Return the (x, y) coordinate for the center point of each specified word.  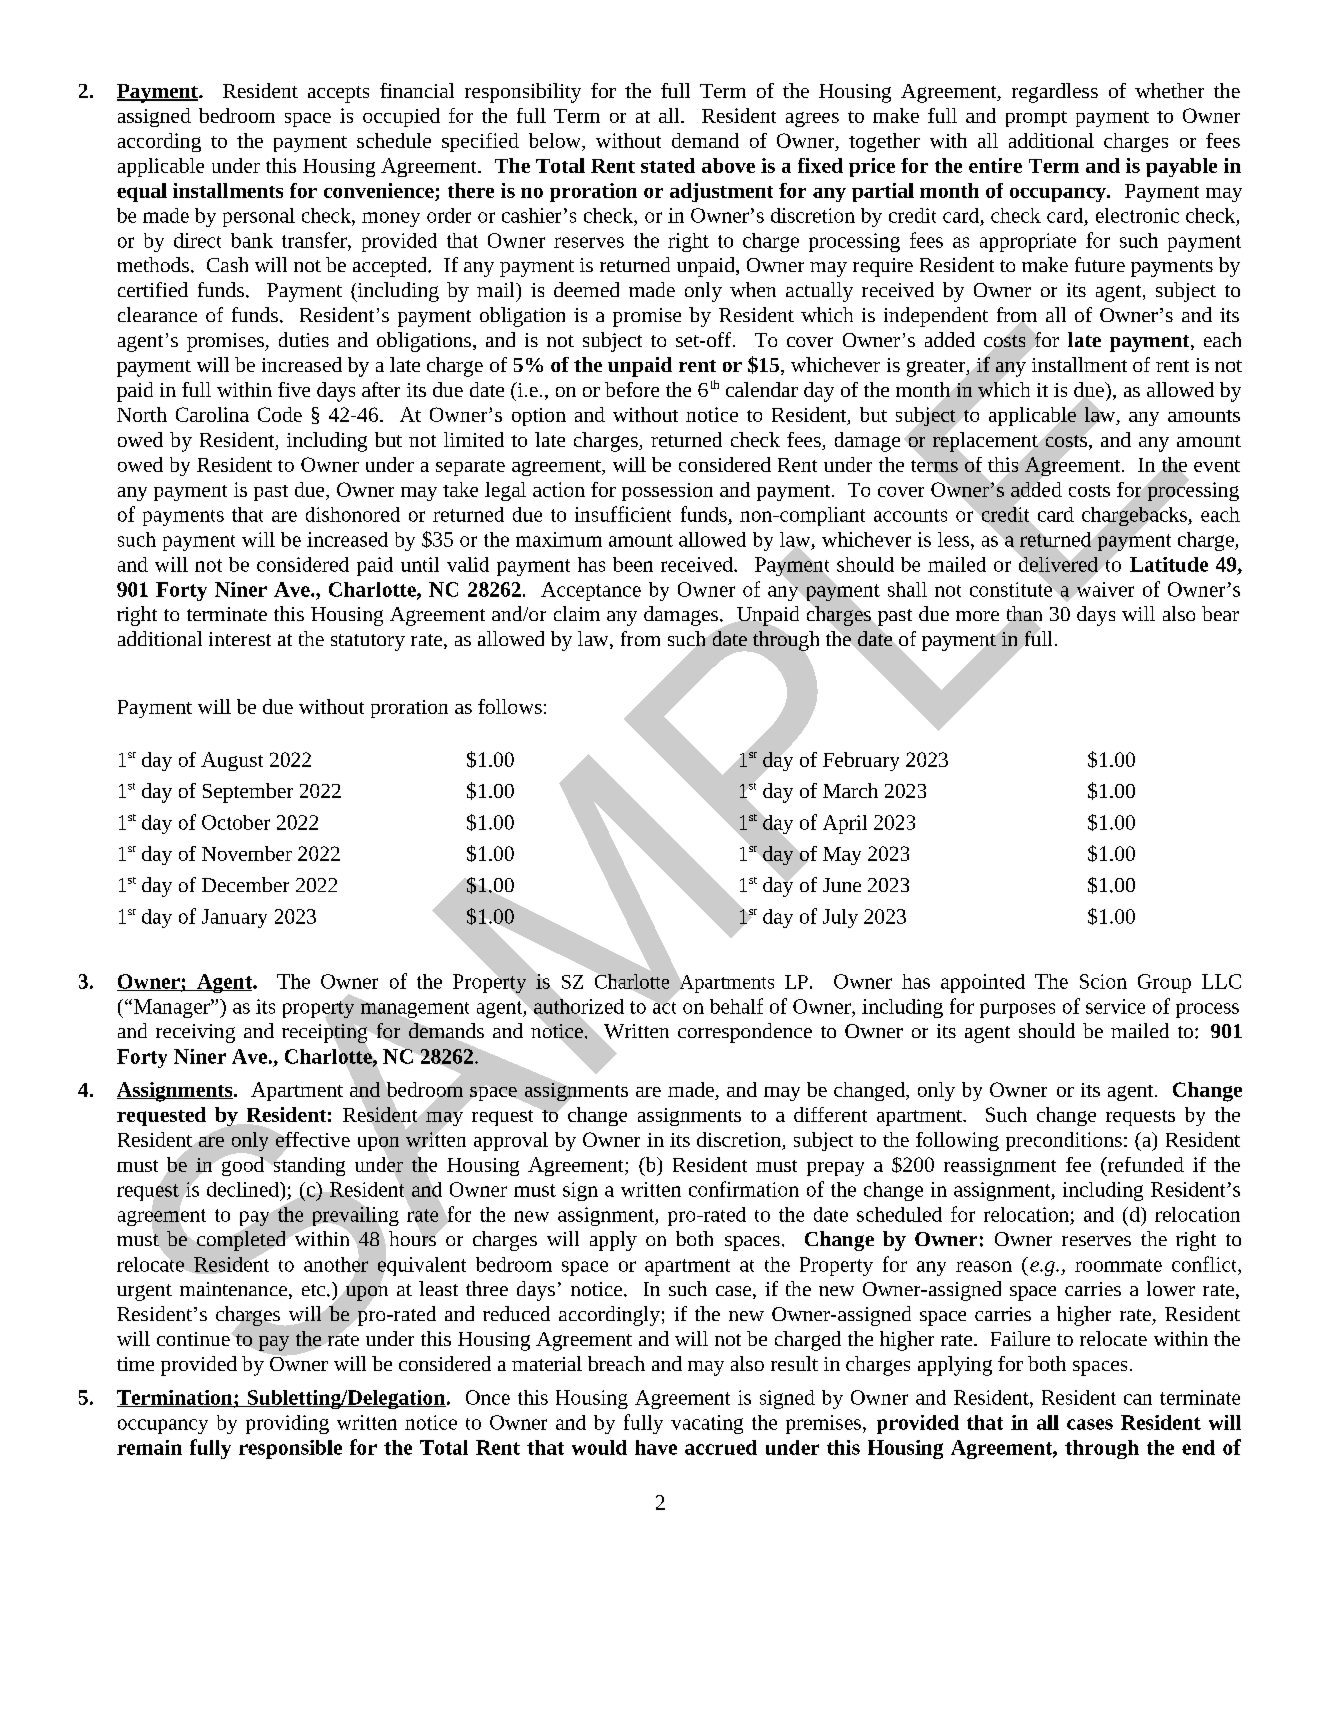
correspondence (745, 1033)
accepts (338, 94)
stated (668, 165)
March (850, 790)
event (1217, 466)
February (861, 761)
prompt (1036, 119)
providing (287, 1424)
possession (667, 492)
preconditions (1064, 1141)
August (232, 761)
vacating (707, 1424)
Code (280, 414)
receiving (195, 1033)
